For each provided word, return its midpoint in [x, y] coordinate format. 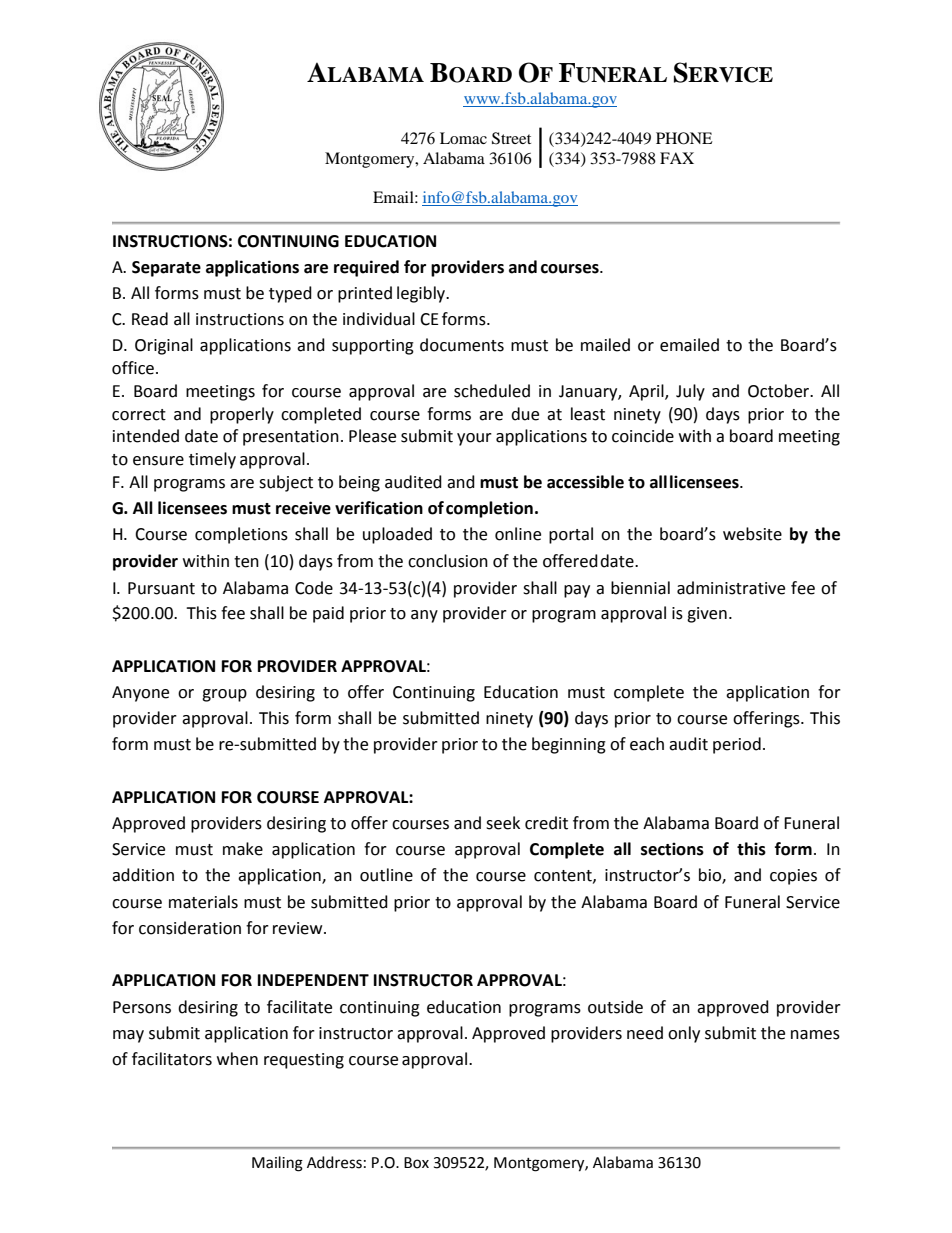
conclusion [448, 561]
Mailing [277, 1164]
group [224, 695]
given [707, 615]
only [684, 1034]
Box [416, 1163]
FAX [677, 158]
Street [511, 138]
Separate [166, 269]
